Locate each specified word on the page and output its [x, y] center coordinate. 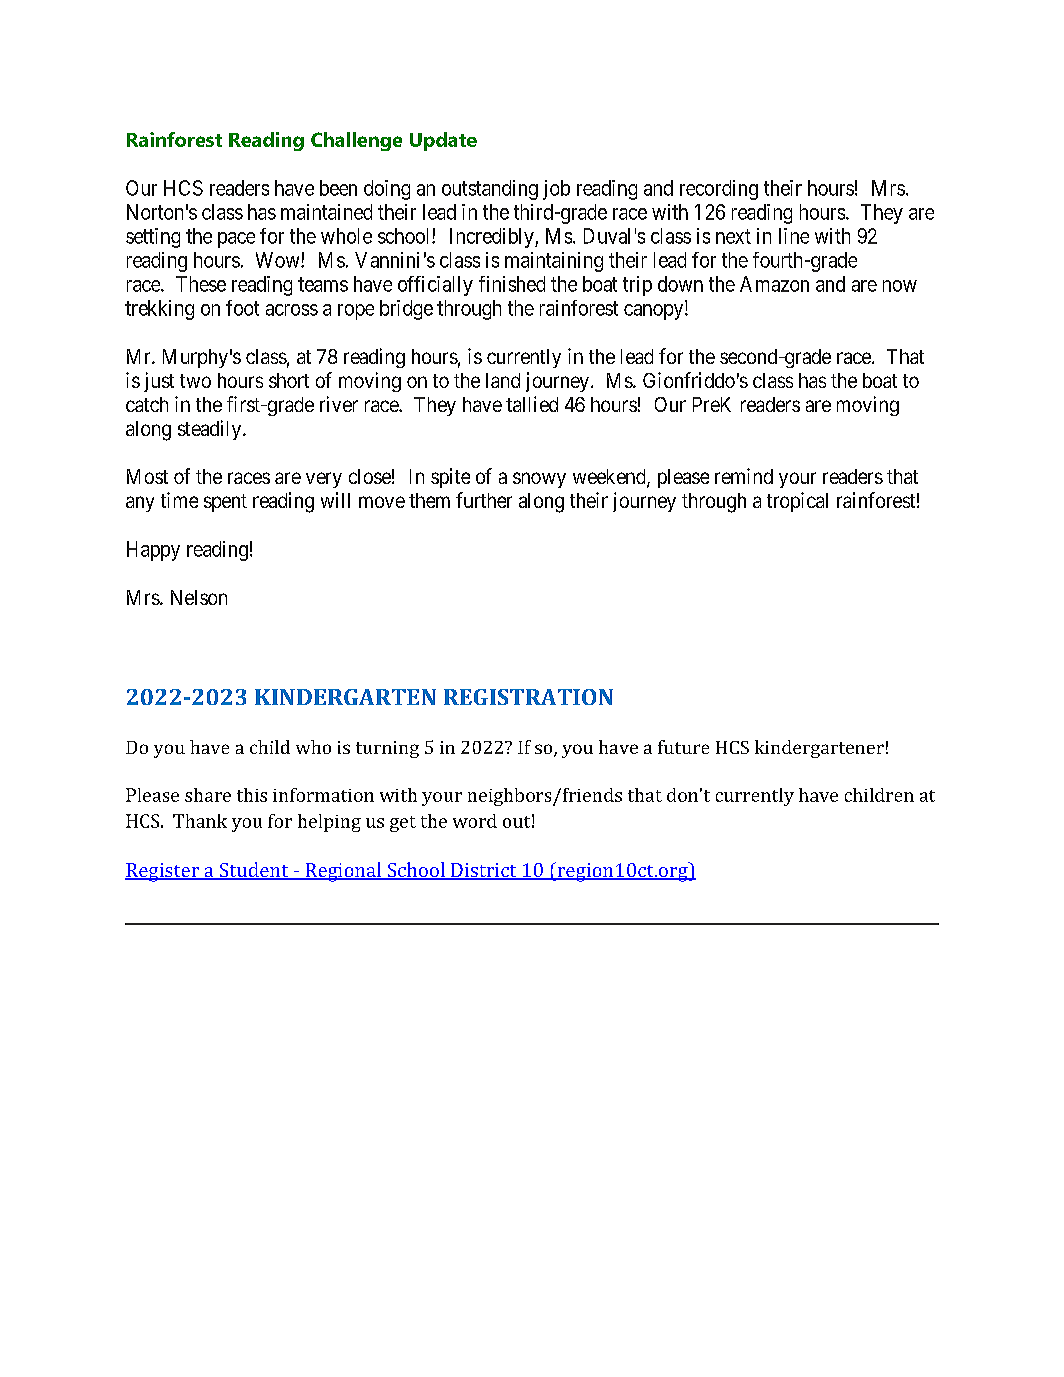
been [338, 188]
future [683, 747]
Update [443, 141]
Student [254, 871]
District [484, 871]
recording [719, 190]
